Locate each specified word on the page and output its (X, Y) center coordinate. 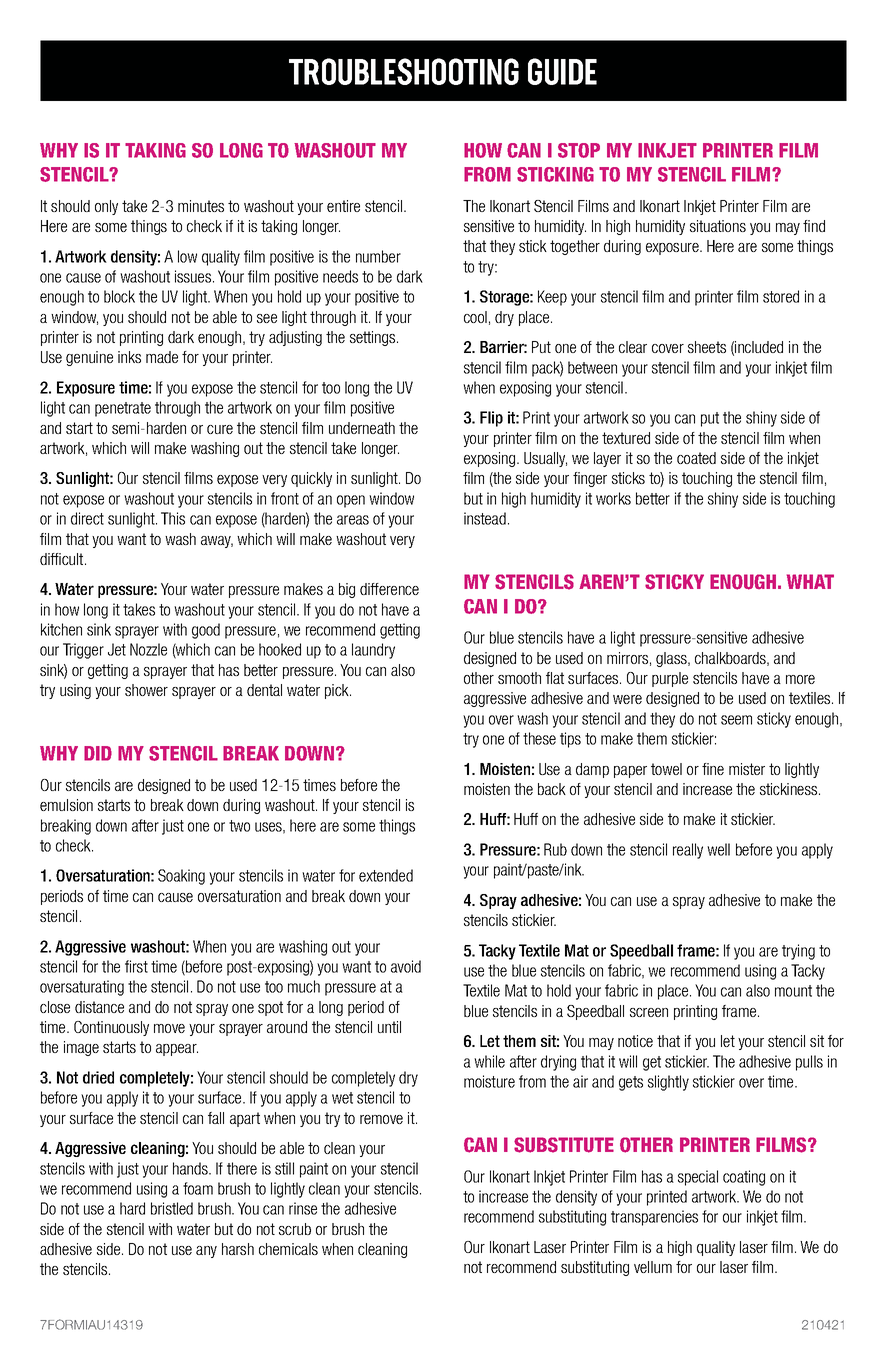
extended (386, 875)
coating (744, 1178)
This (173, 518)
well (718, 849)
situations (718, 226)
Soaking (181, 877)
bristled (172, 1208)
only (106, 207)
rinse (303, 1208)
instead (485, 518)
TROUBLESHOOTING (404, 71)
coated (696, 458)
